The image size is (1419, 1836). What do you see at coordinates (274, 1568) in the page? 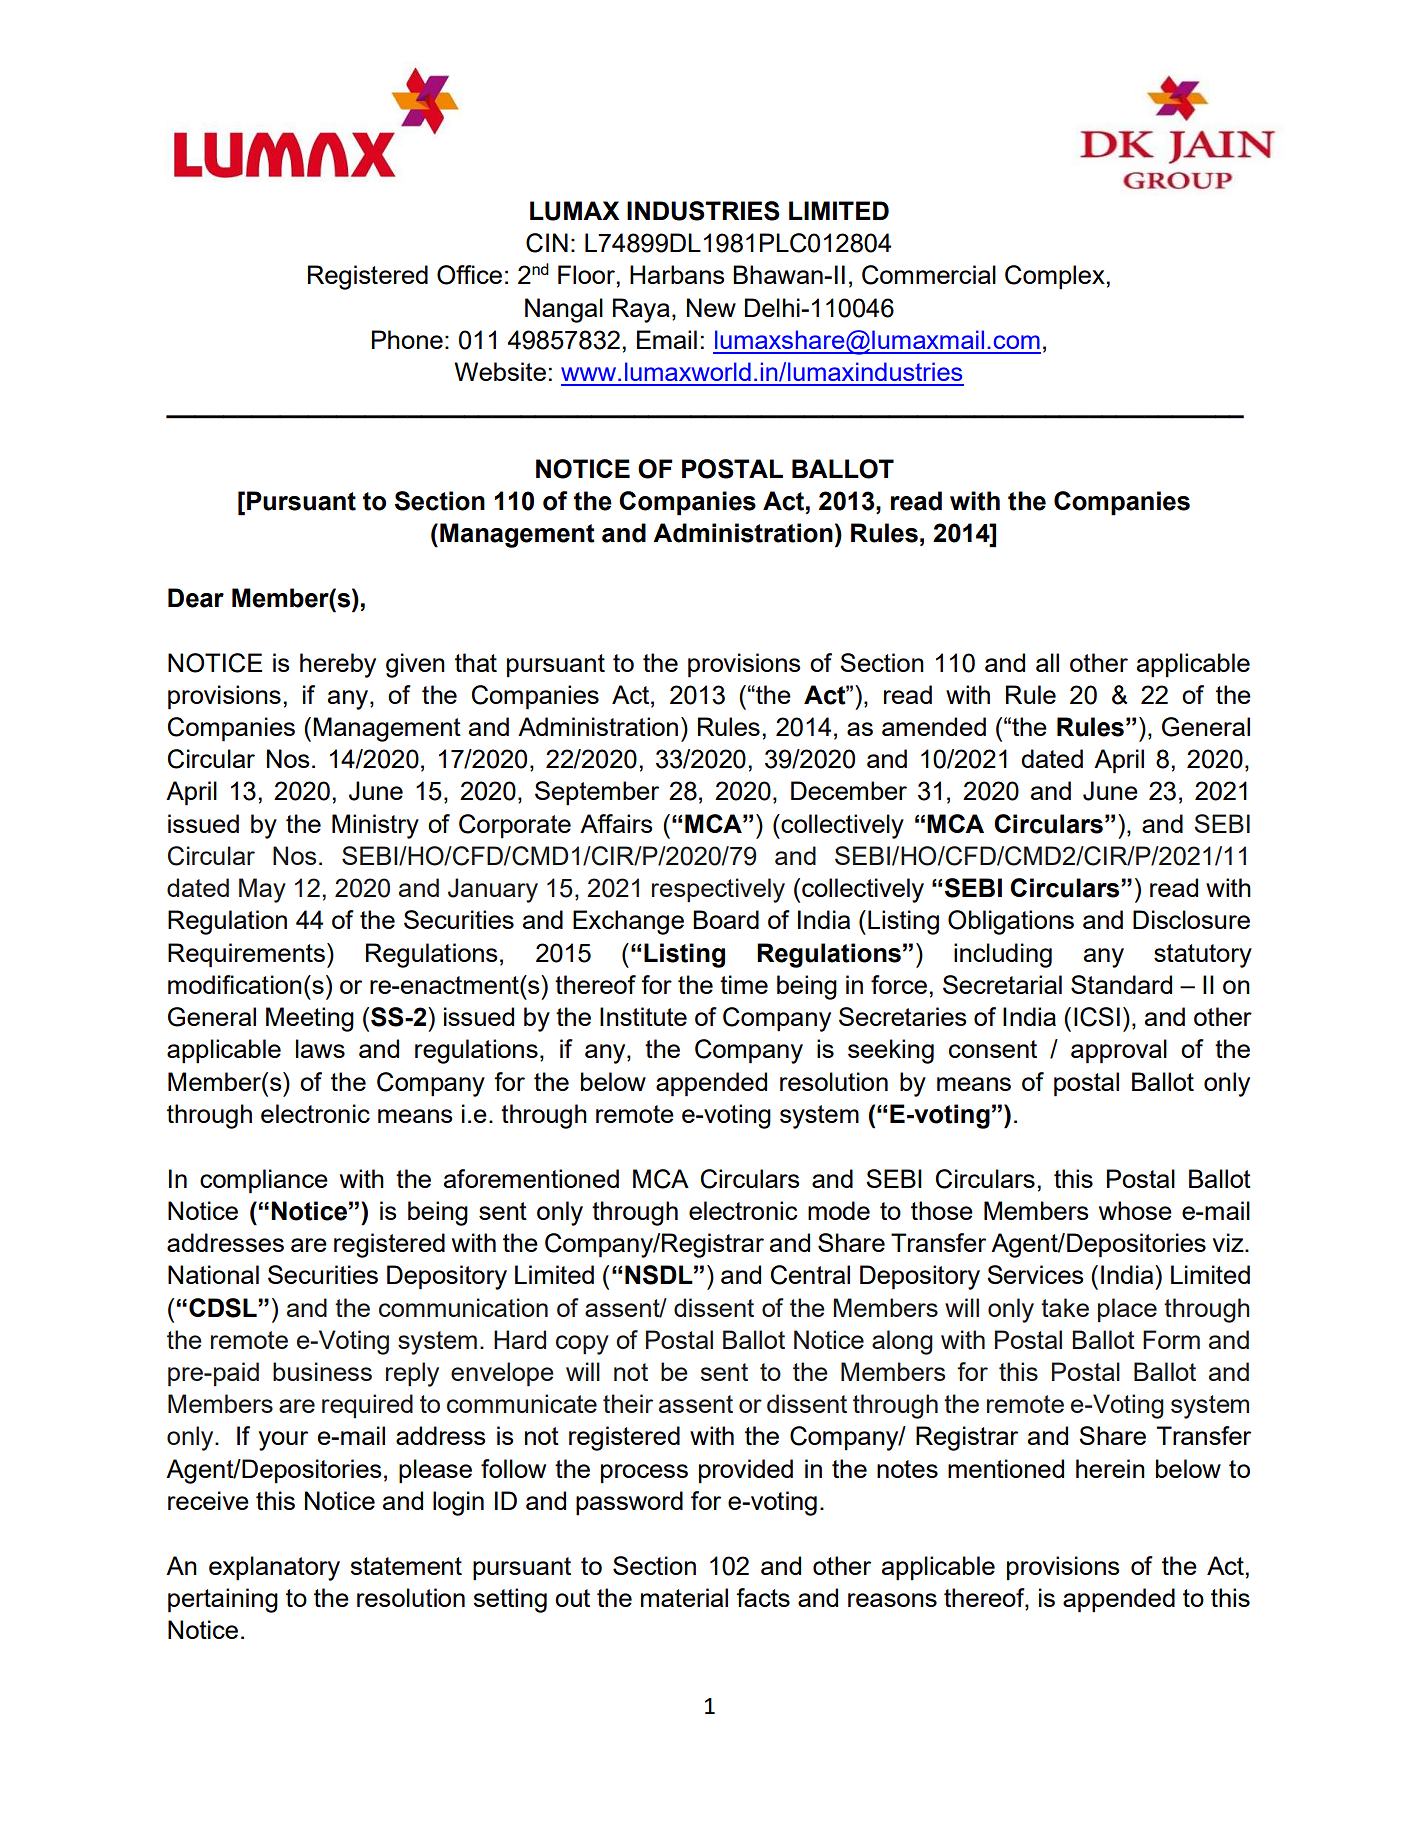
I see `explanatory` at bounding box center [274, 1568].
